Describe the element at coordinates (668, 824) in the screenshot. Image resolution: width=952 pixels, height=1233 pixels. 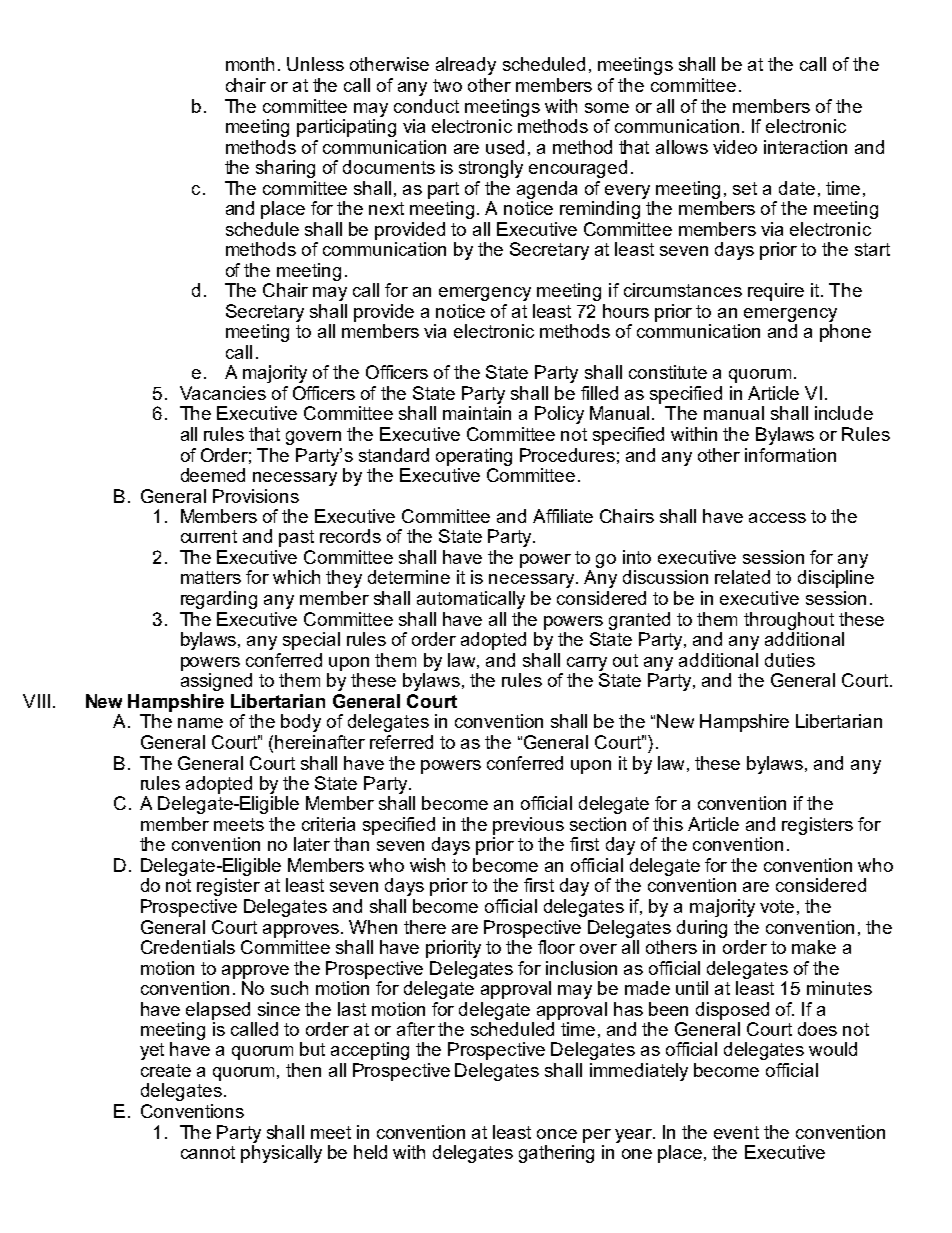
I see `this` at that location.
